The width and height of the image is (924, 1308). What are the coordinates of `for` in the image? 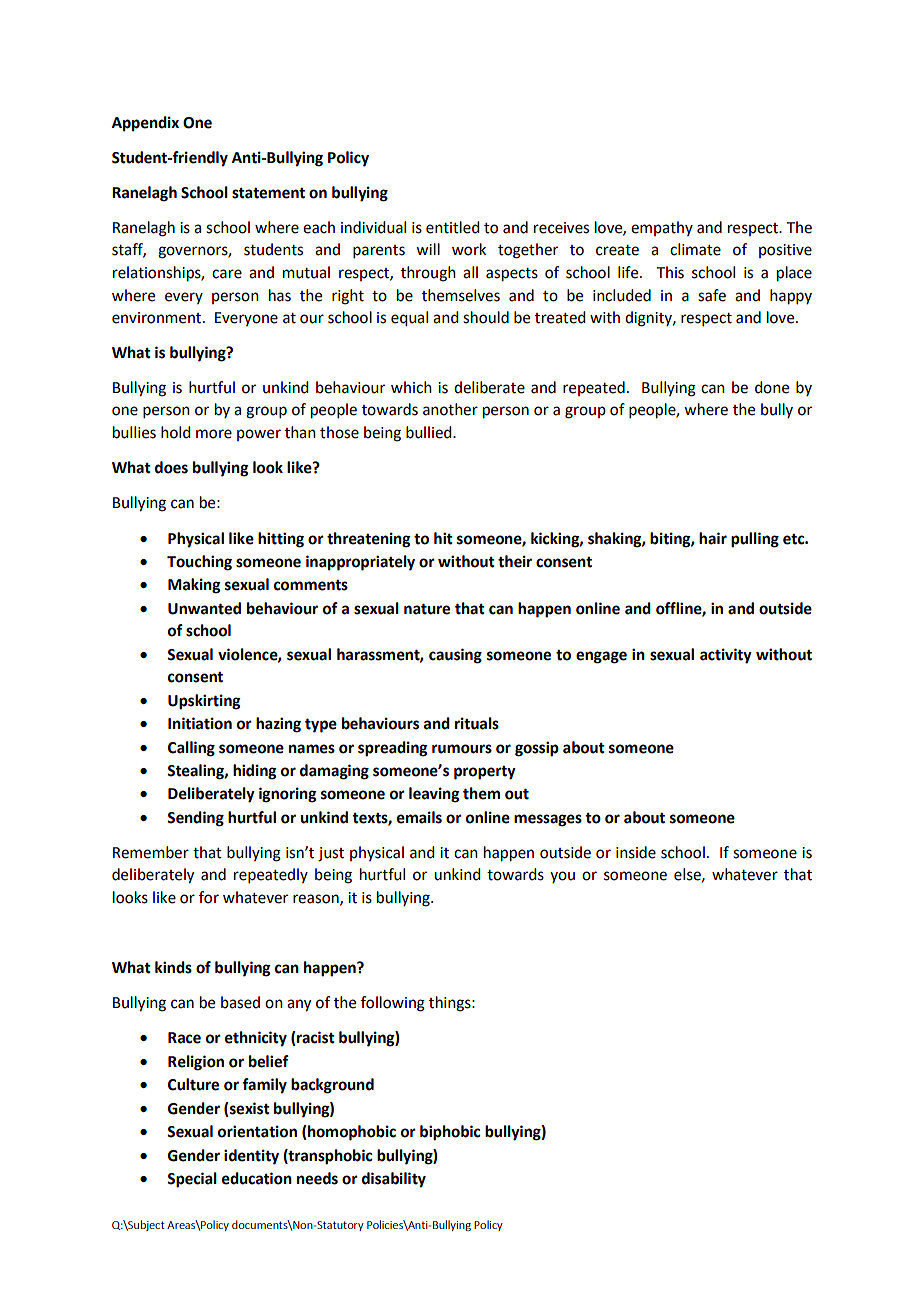 It's located at (209, 897).
